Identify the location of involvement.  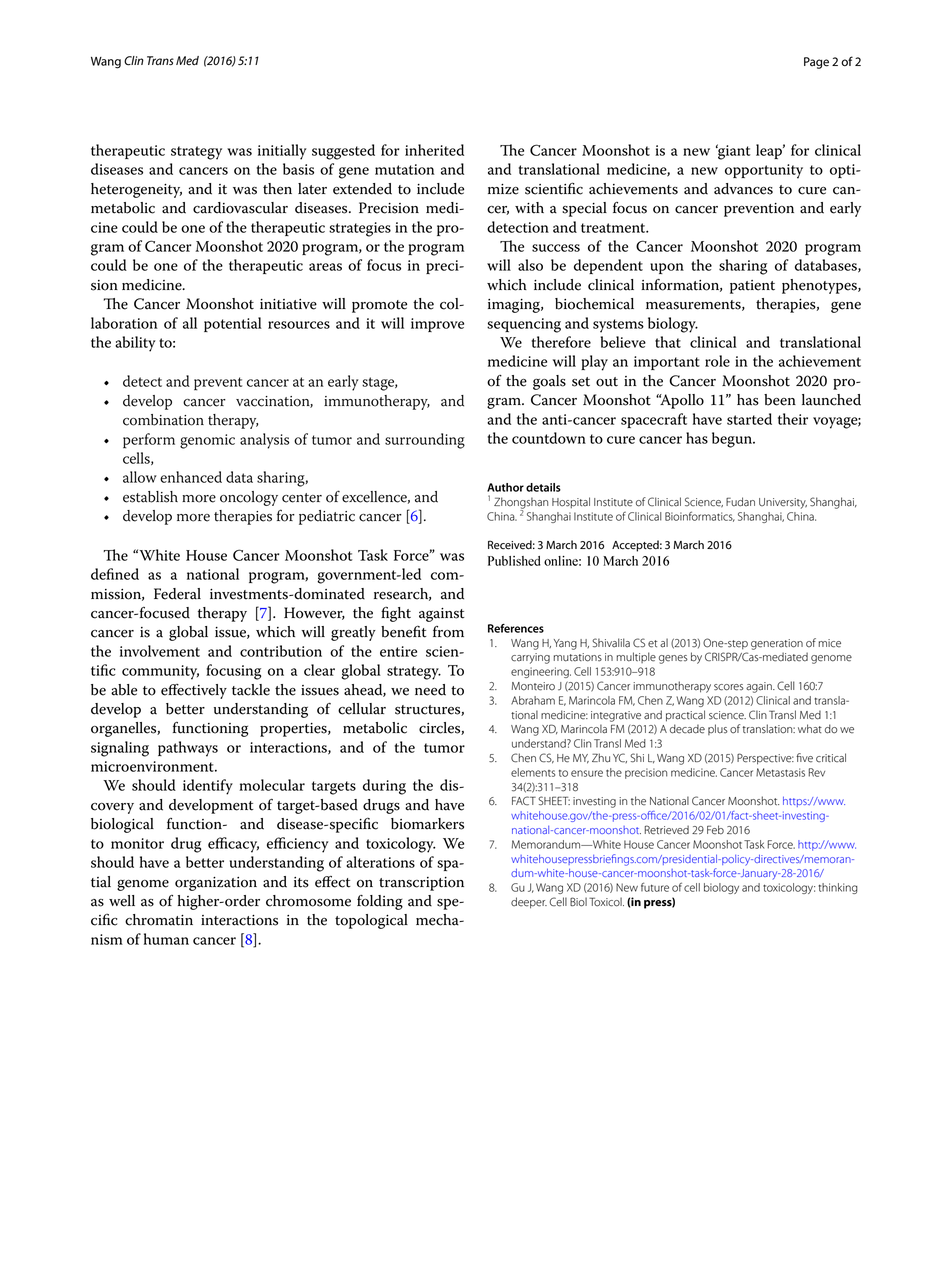
(160, 651).
